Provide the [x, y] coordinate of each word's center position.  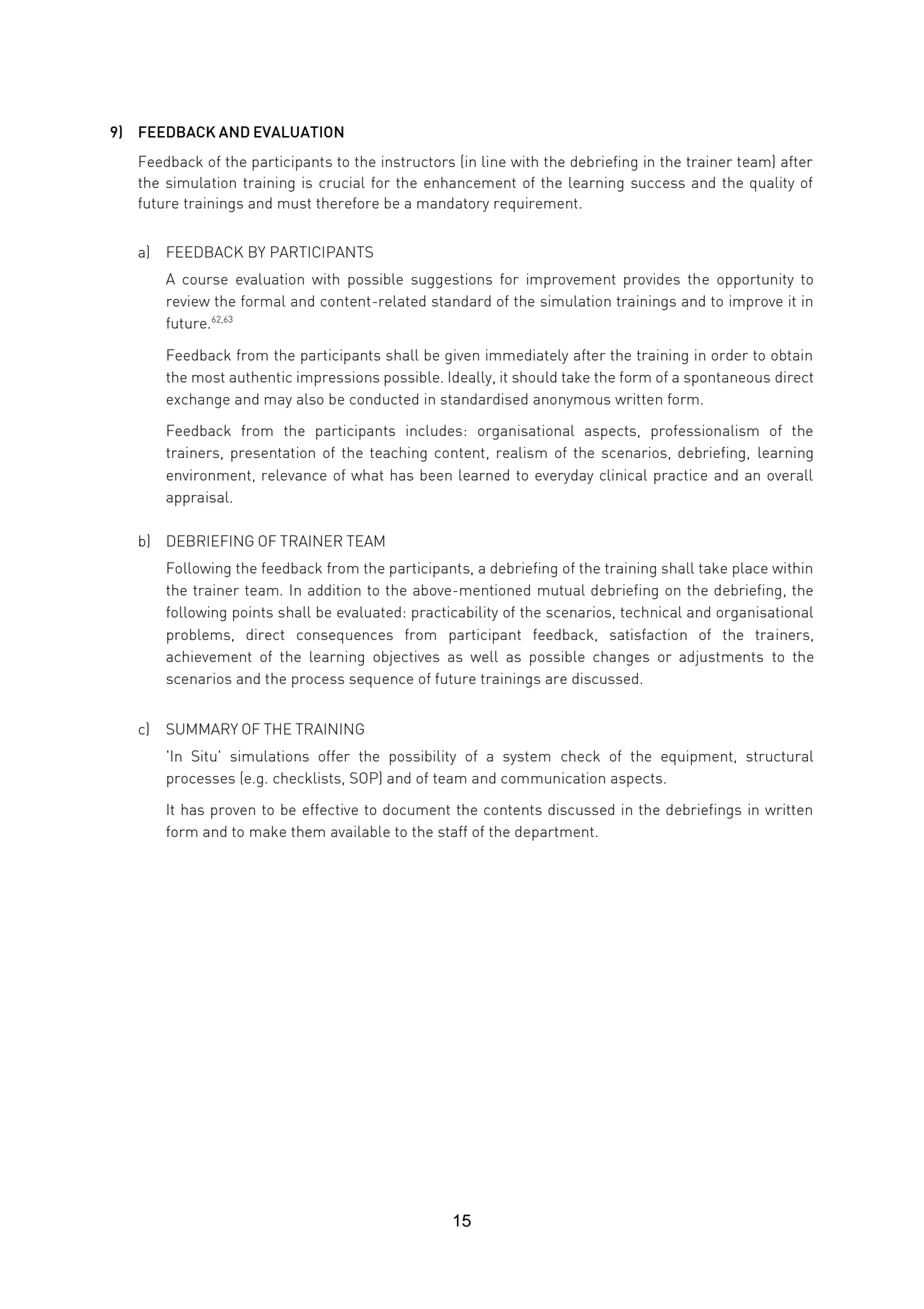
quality [772, 184]
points [253, 613]
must [294, 203]
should [534, 377]
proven [233, 813]
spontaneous [727, 379]
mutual [561, 590]
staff [452, 831]
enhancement [470, 182]
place [750, 569]
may [278, 402]
